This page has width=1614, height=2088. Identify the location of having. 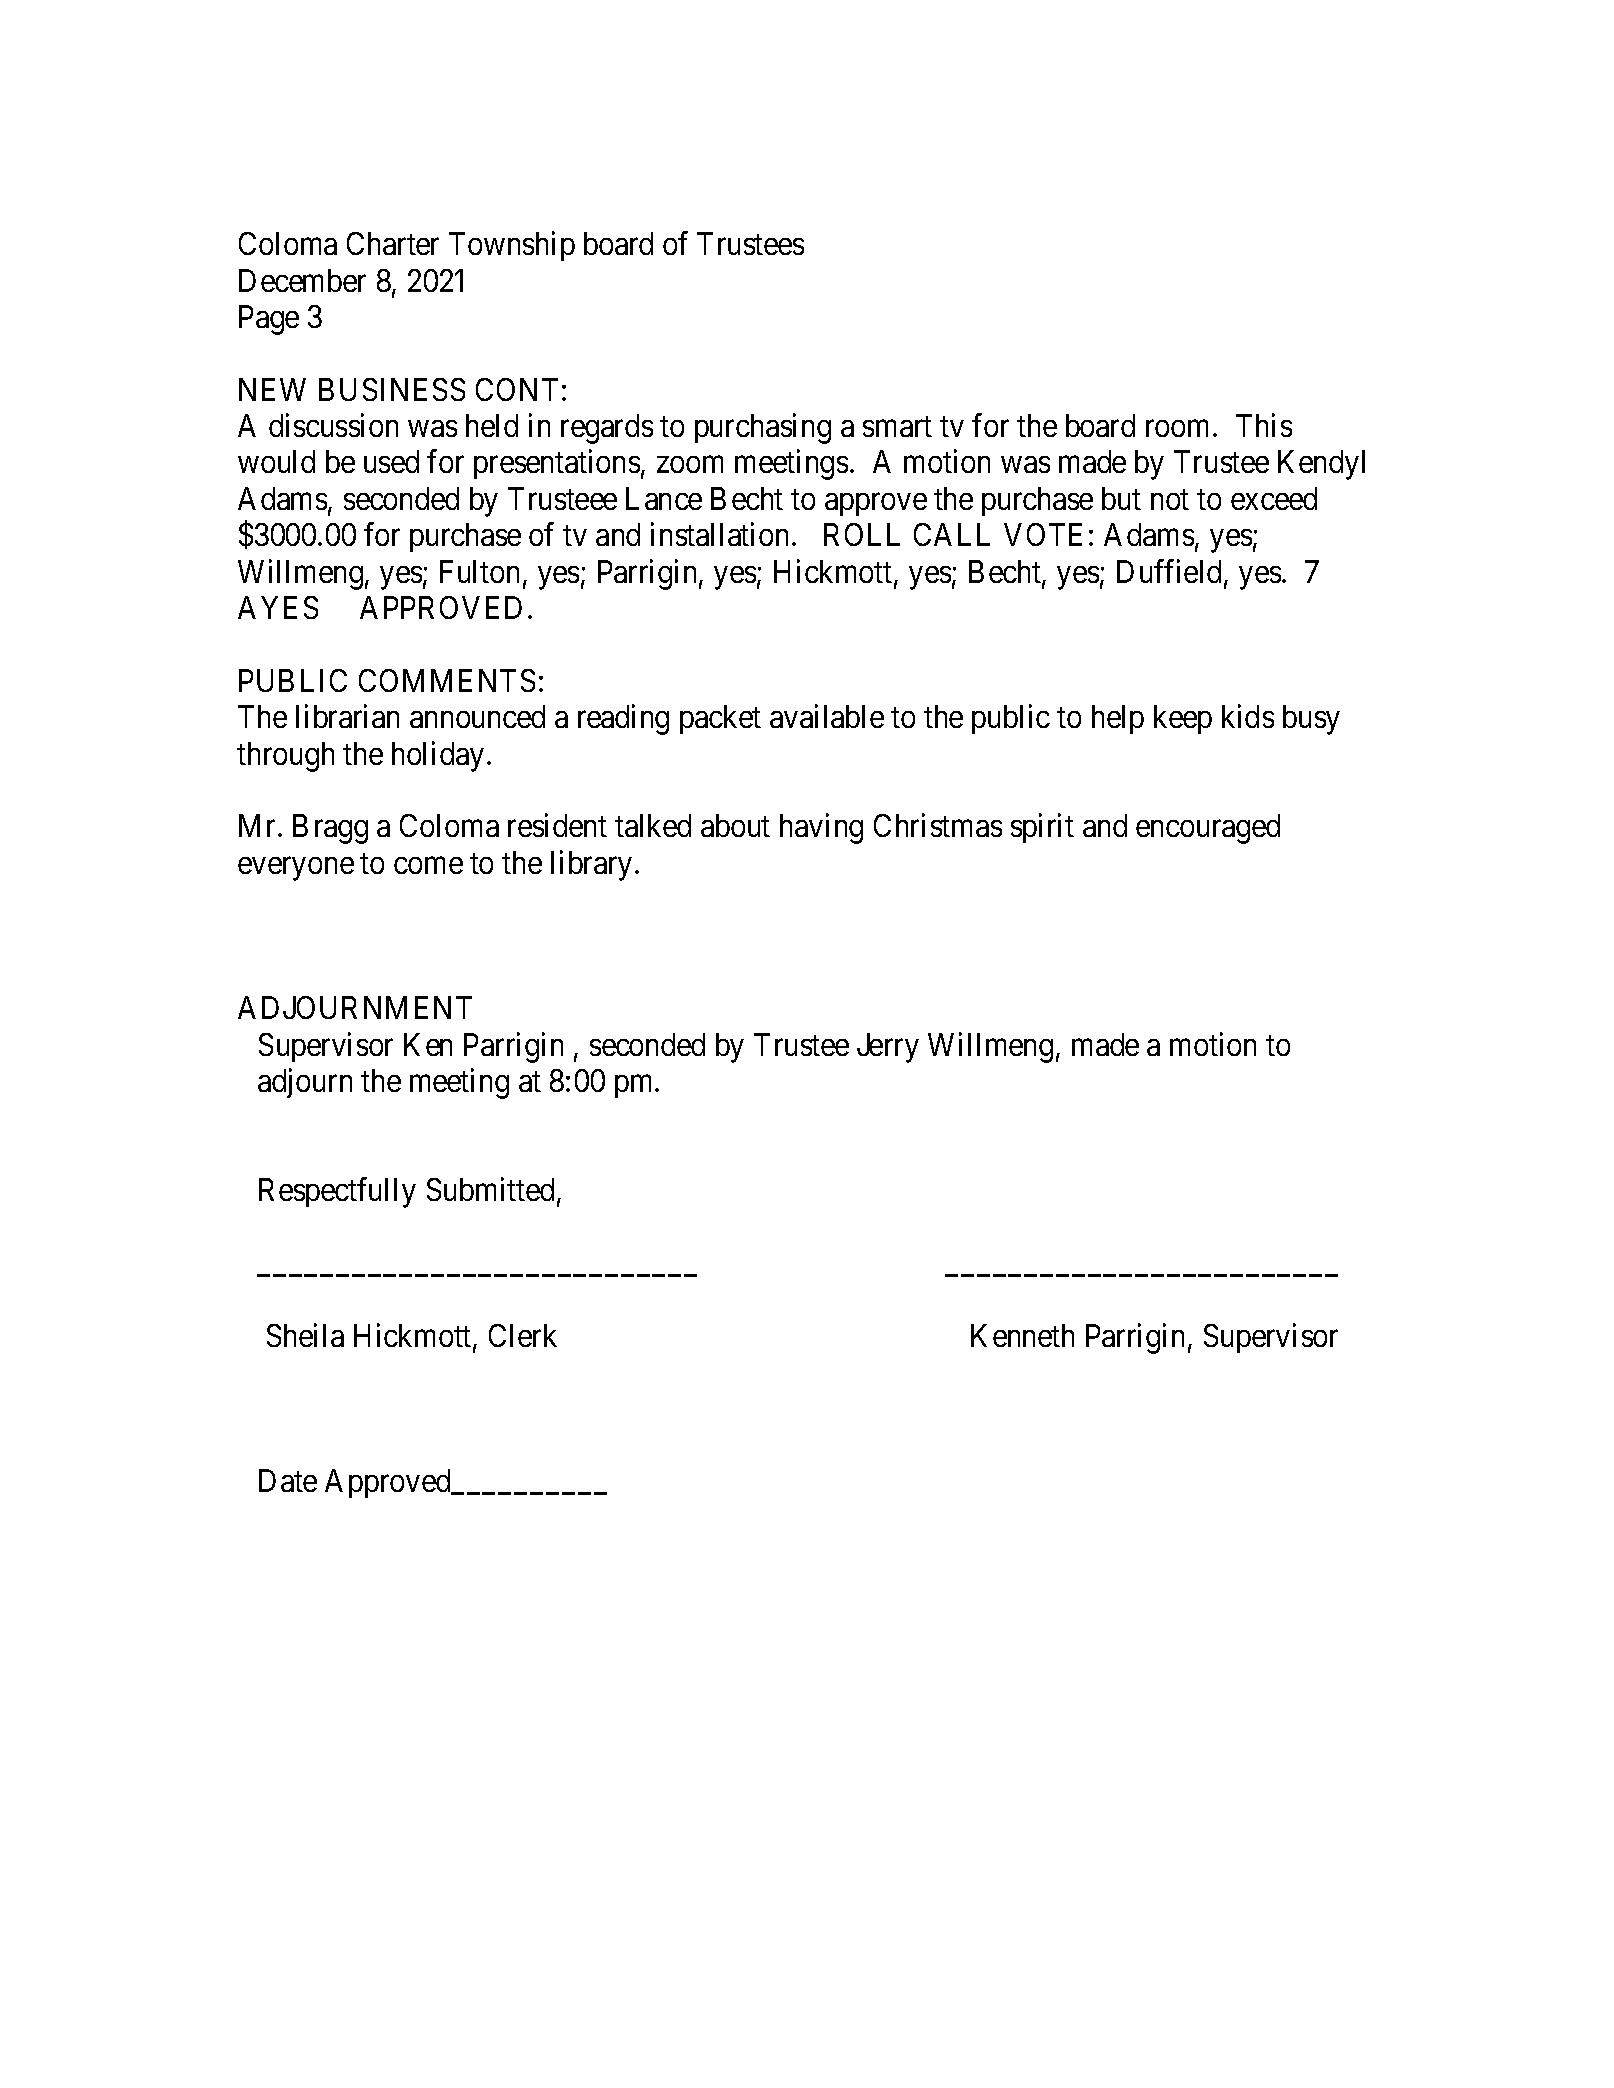
(821, 829).
